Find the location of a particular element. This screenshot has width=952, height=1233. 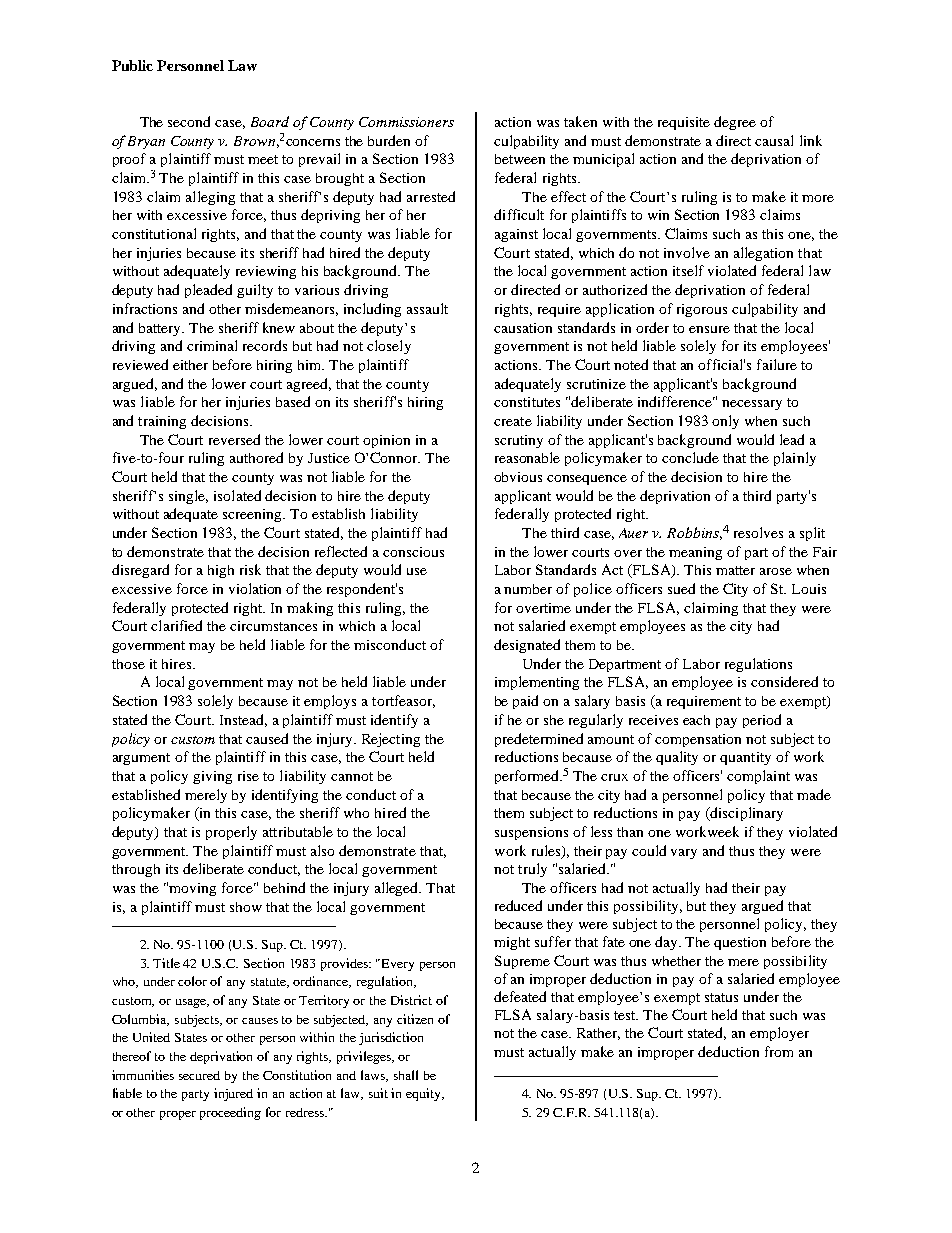

vary is located at coordinates (684, 854).
